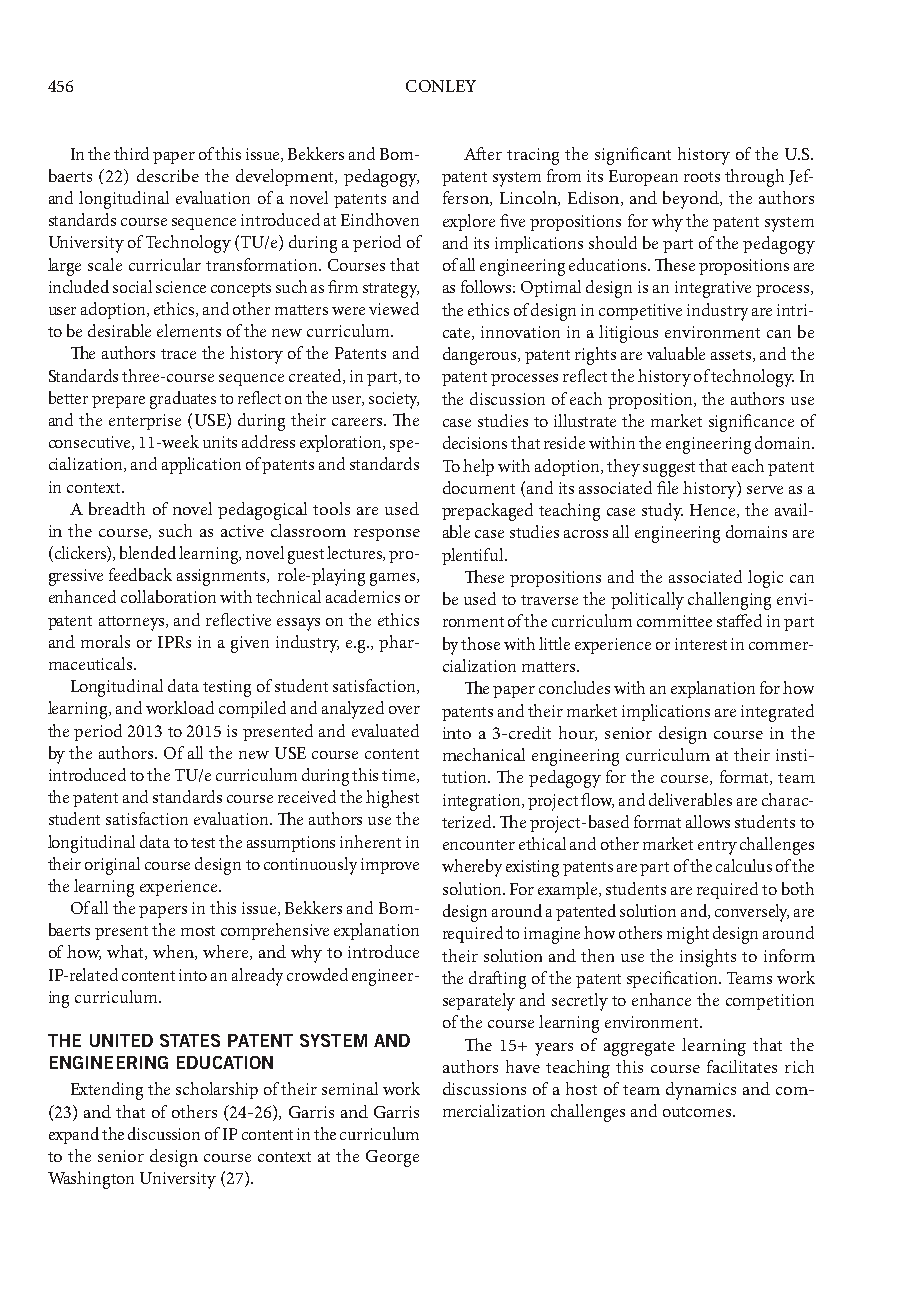  I want to click on Washington, so click(91, 1180).
